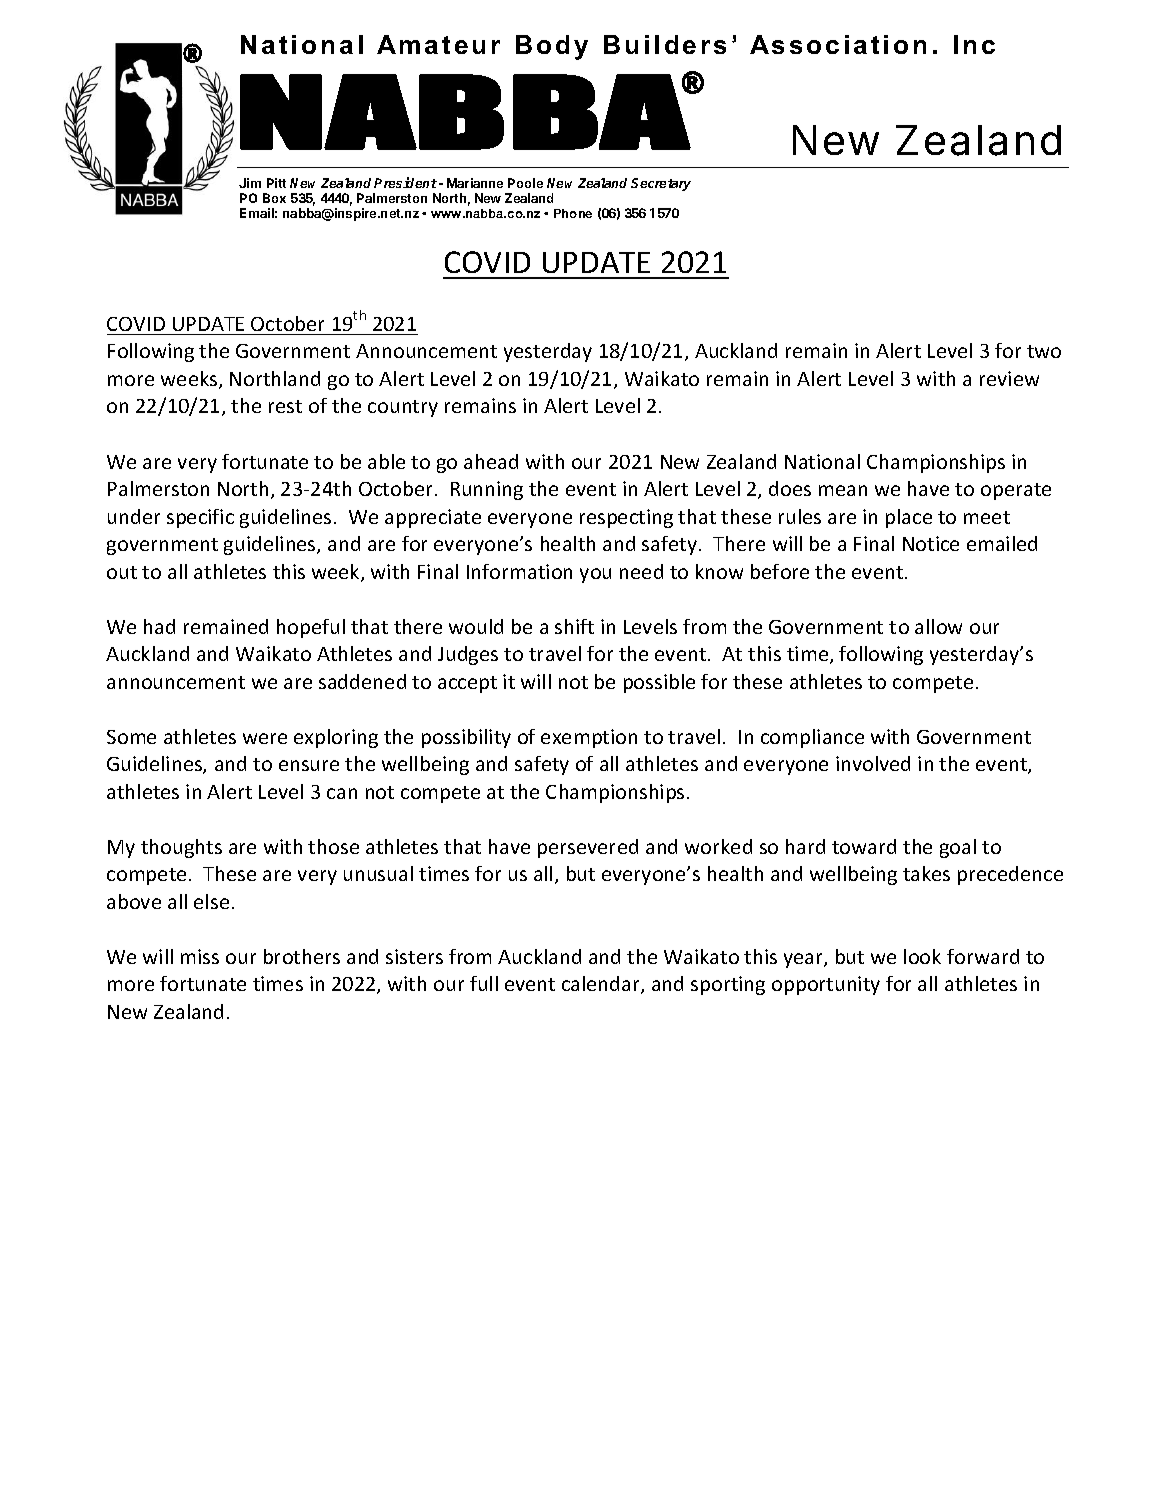 Image resolution: width=1150 pixels, height=1488 pixels. Describe the element at coordinates (1009, 378) in the screenshot. I see `review` at that location.
